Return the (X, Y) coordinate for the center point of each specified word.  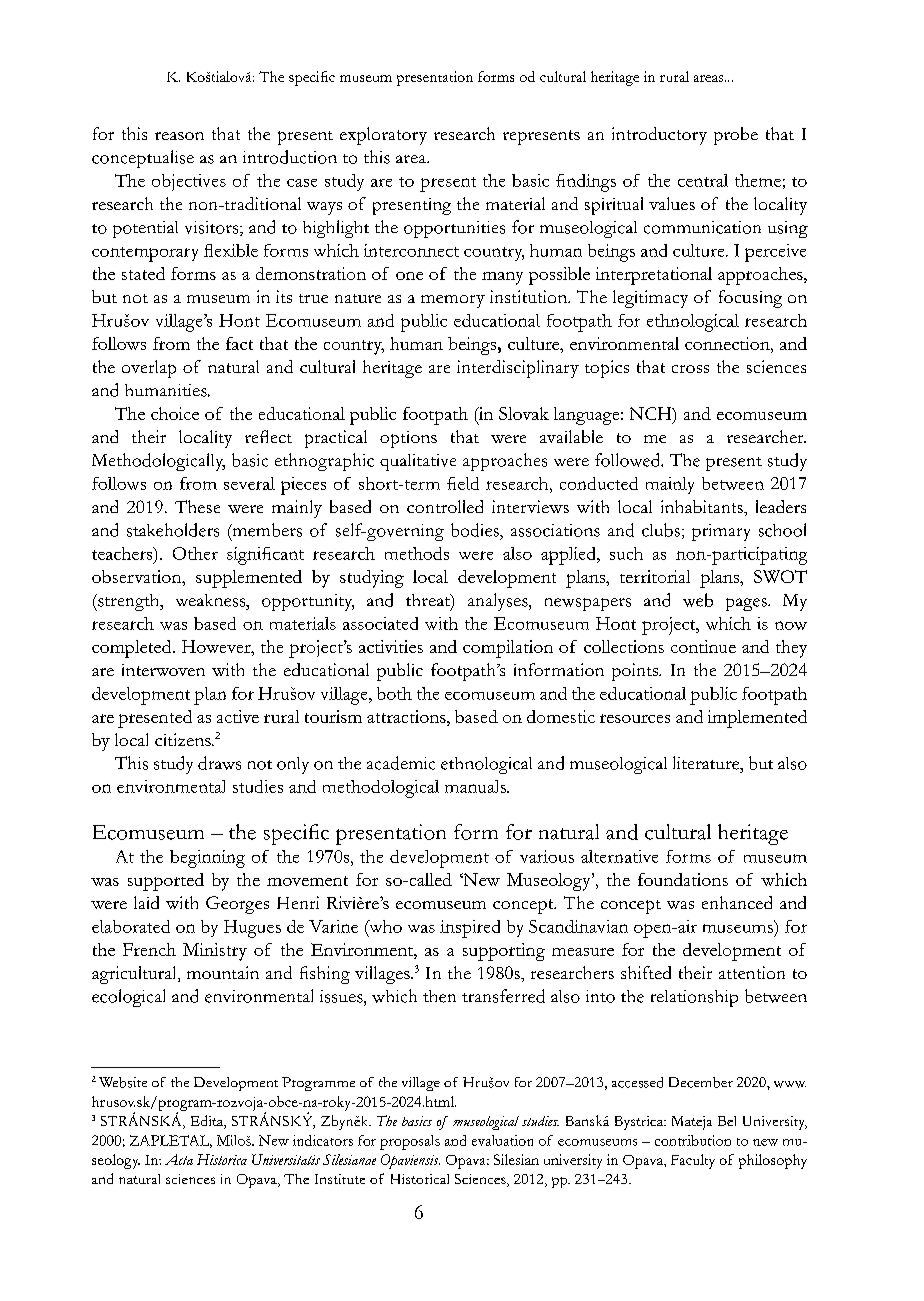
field (463, 483)
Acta (179, 1159)
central (703, 180)
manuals (476, 786)
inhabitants (703, 506)
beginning (207, 859)
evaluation (502, 1140)
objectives (189, 182)
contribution (693, 1140)
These (197, 506)
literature (707, 763)
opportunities (454, 229)
